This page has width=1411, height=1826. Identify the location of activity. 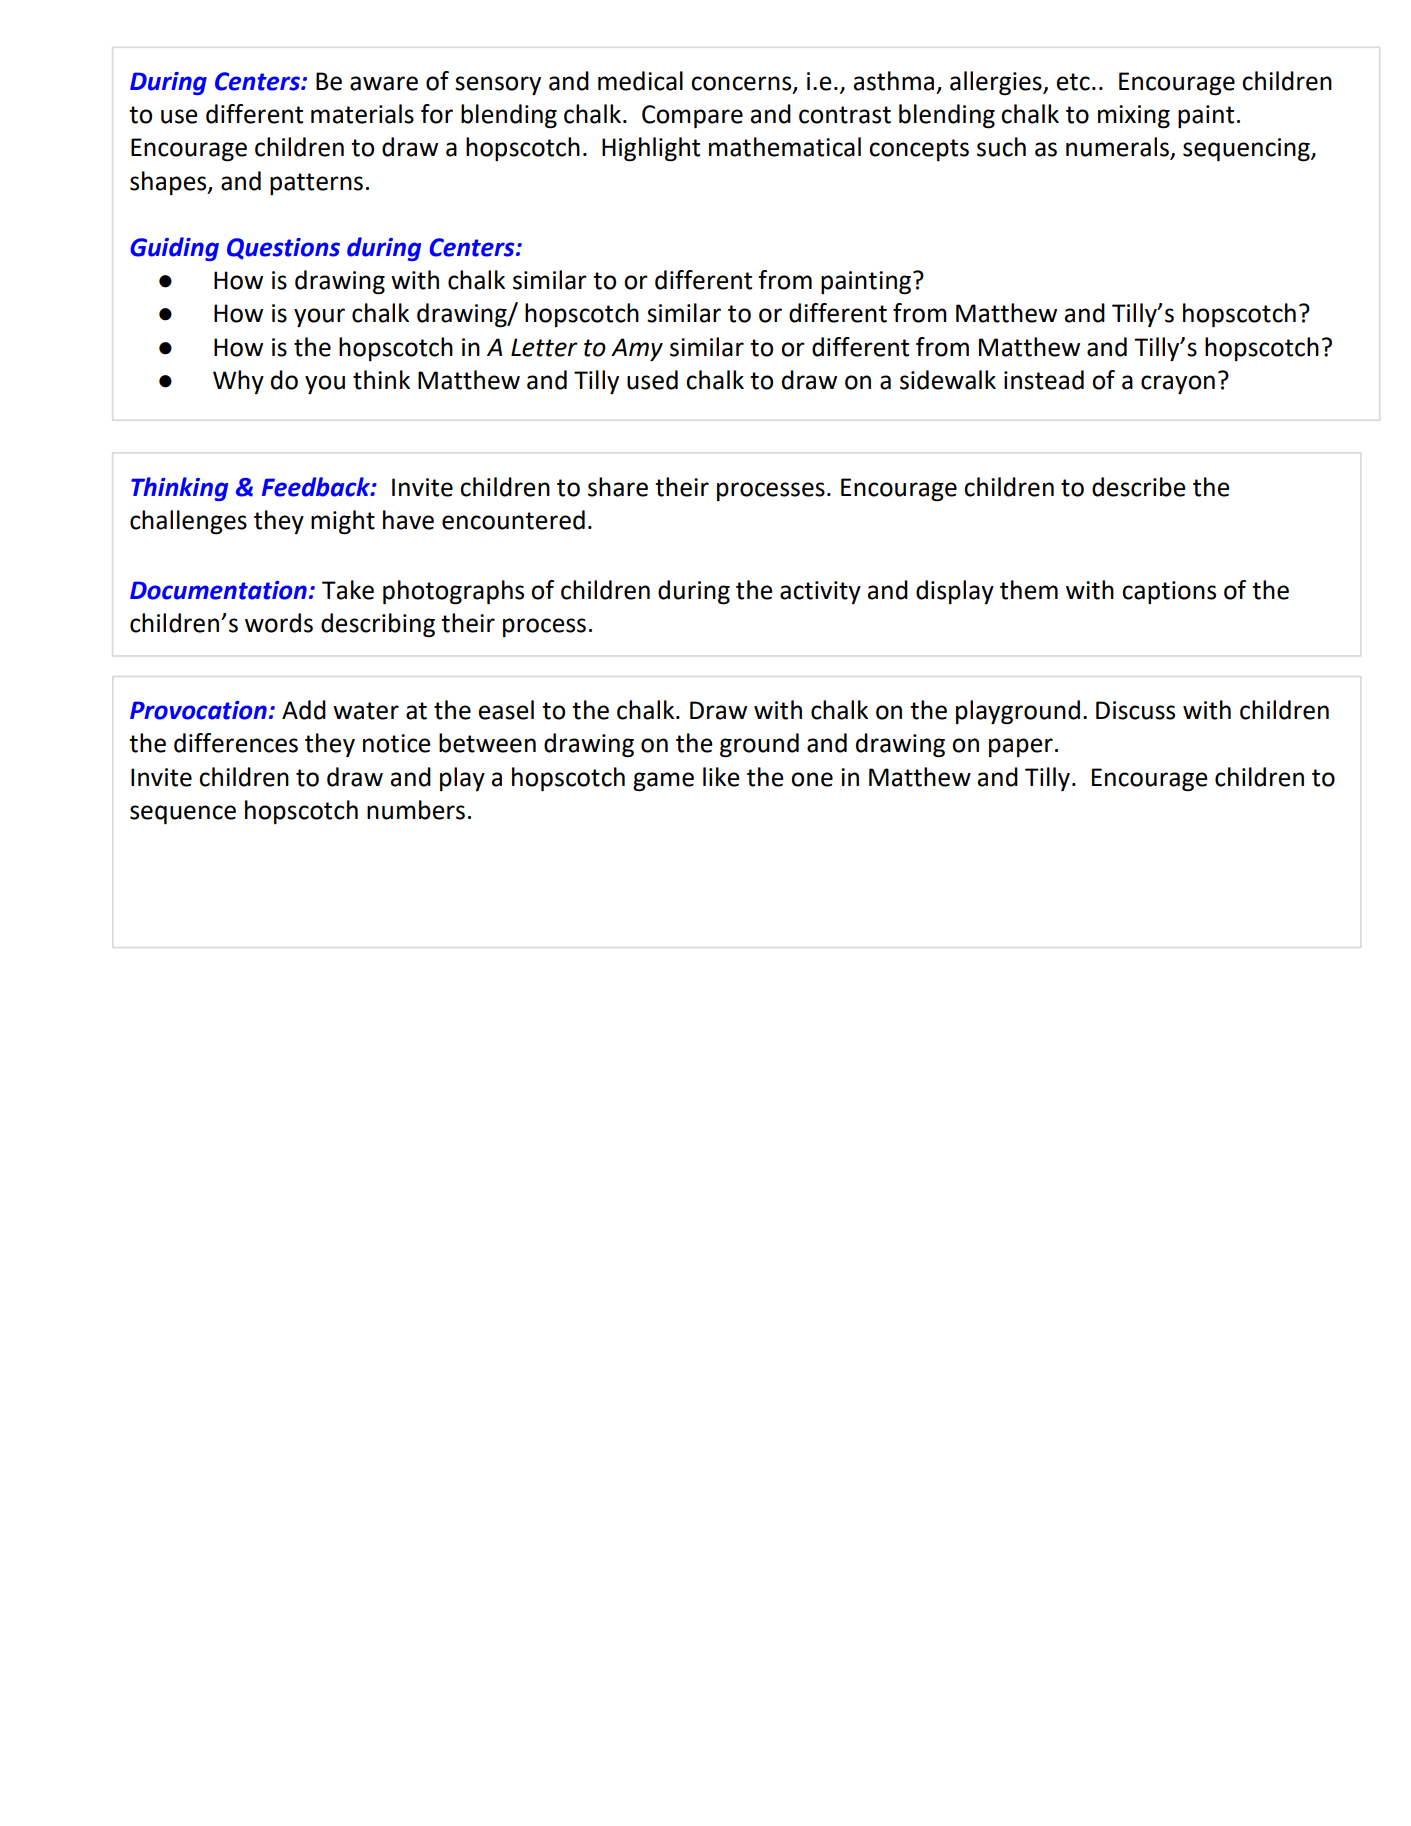
(820, 592).
